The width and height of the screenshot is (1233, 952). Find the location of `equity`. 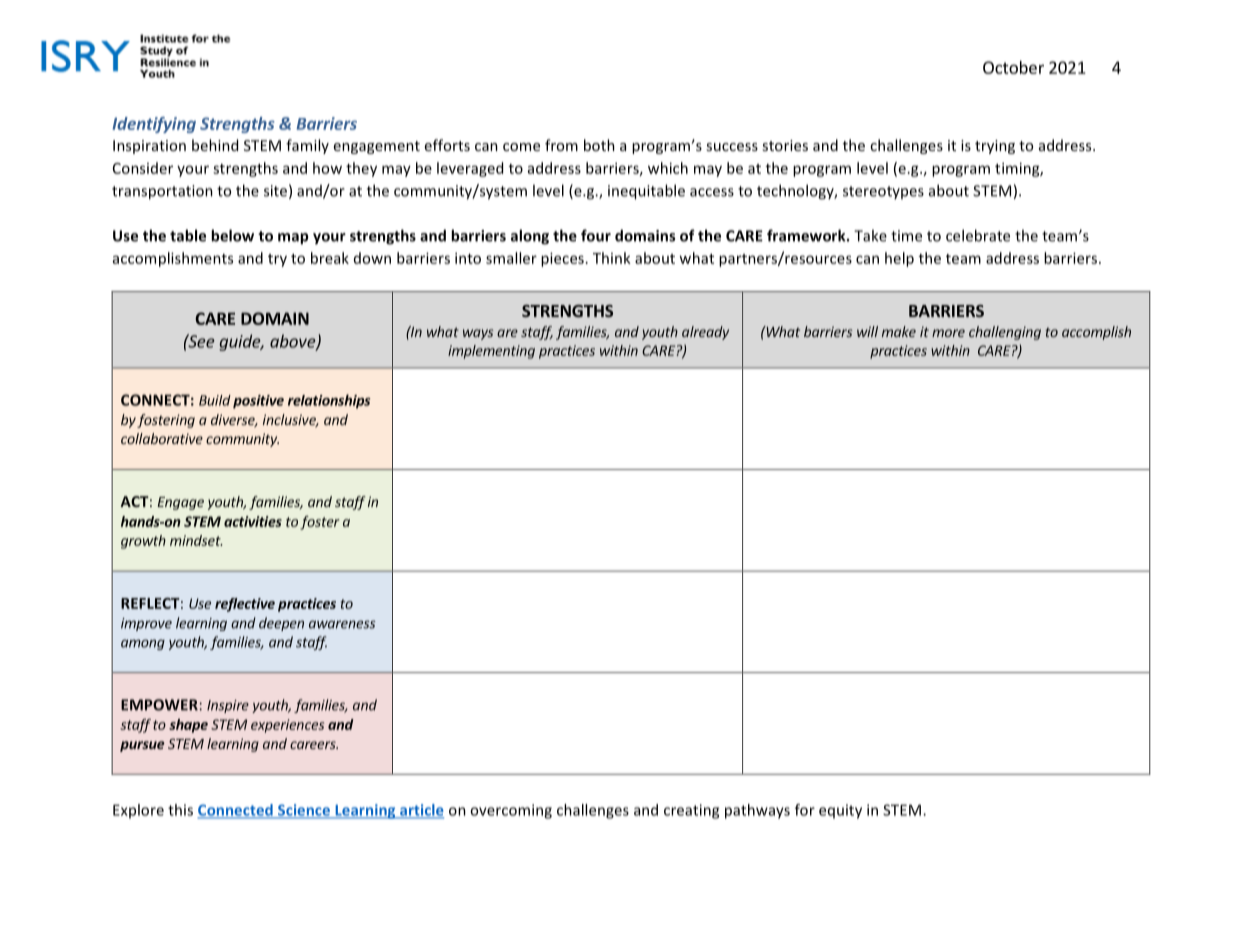

equity is located at coordinates (840, 811).
